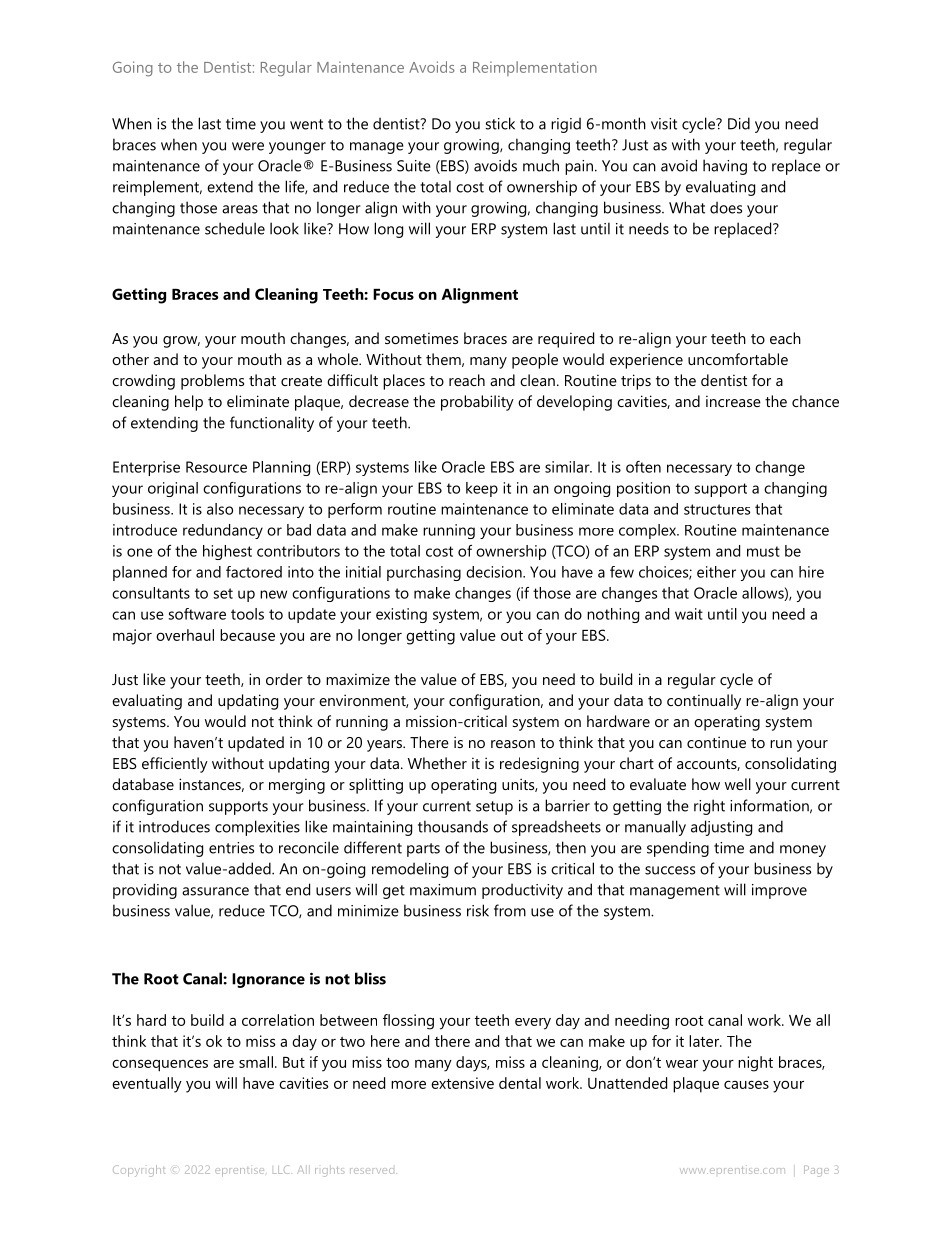 This screenshot has width=952, height=1233. Describe the element at coordinates (248, 146) in the screenshot. I see `were` at that location.
